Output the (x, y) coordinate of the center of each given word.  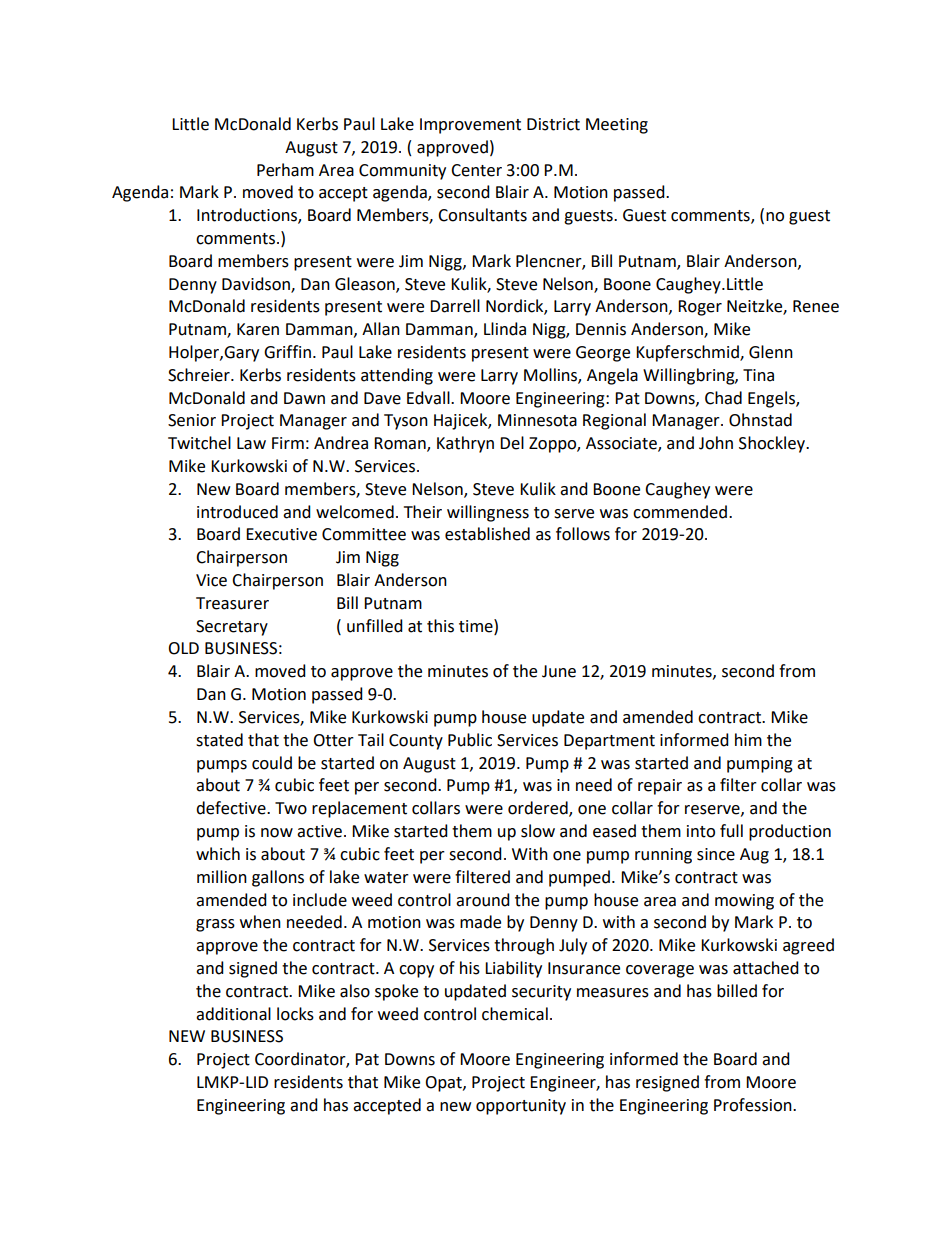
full (731, 831)
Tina (758, 375)
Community (402, 172)
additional (233, 1014)
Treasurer (232, 603)
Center (476, 170)
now (277, 833)
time (477, 626)
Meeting (617, 126)
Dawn (304, 398)
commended (680, 512)
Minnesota (537, 420)
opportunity (521, 1107)
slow (538, 831)
